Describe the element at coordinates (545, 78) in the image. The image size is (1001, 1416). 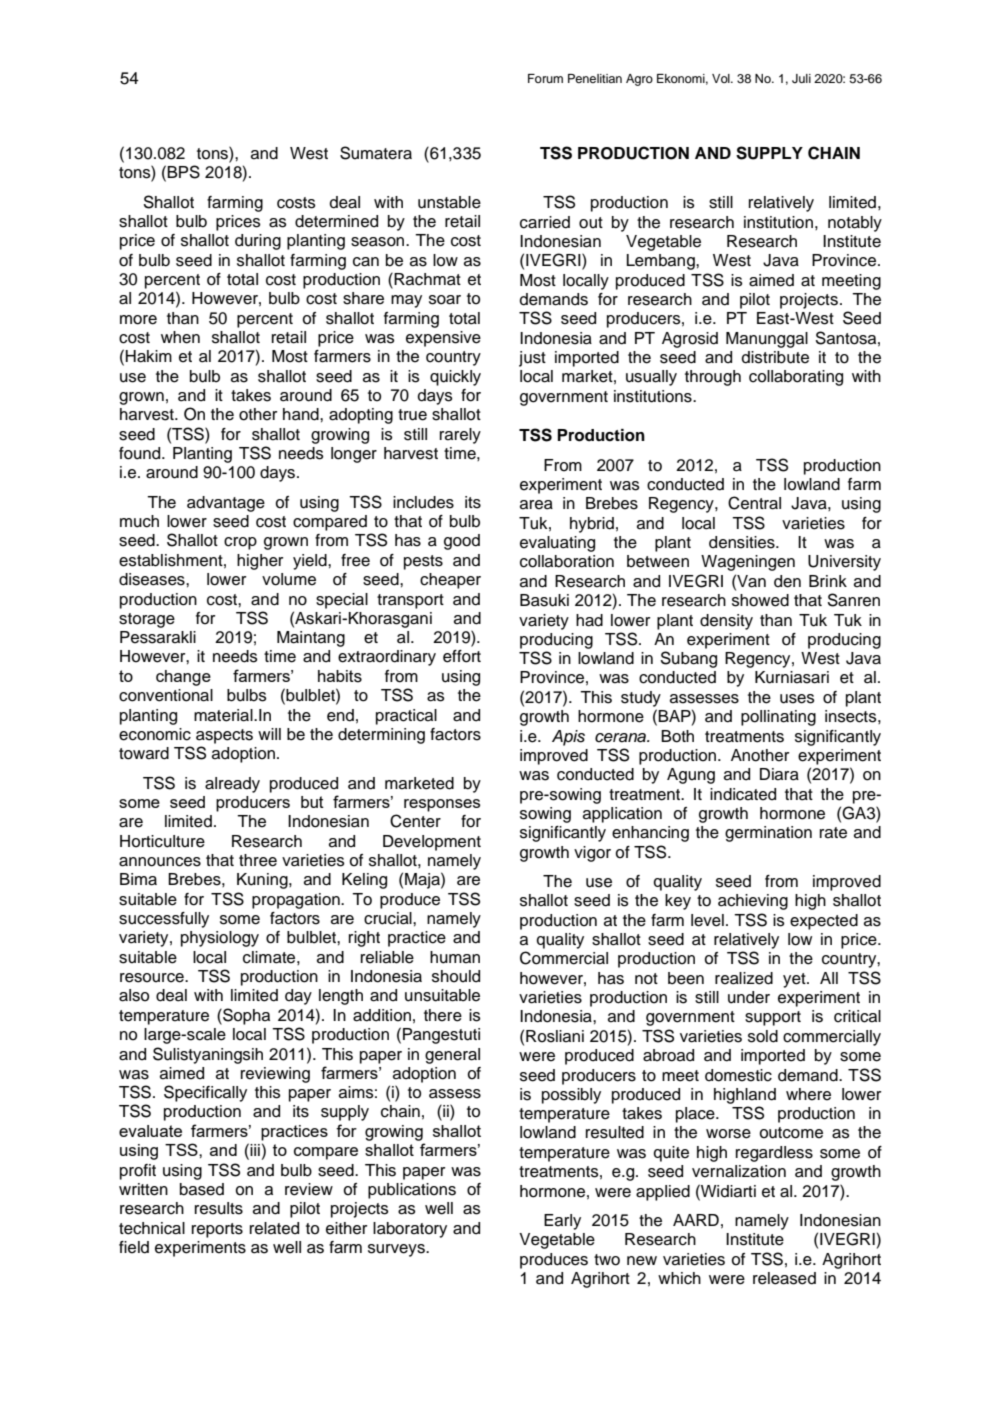
I see `Forum` at that location.
